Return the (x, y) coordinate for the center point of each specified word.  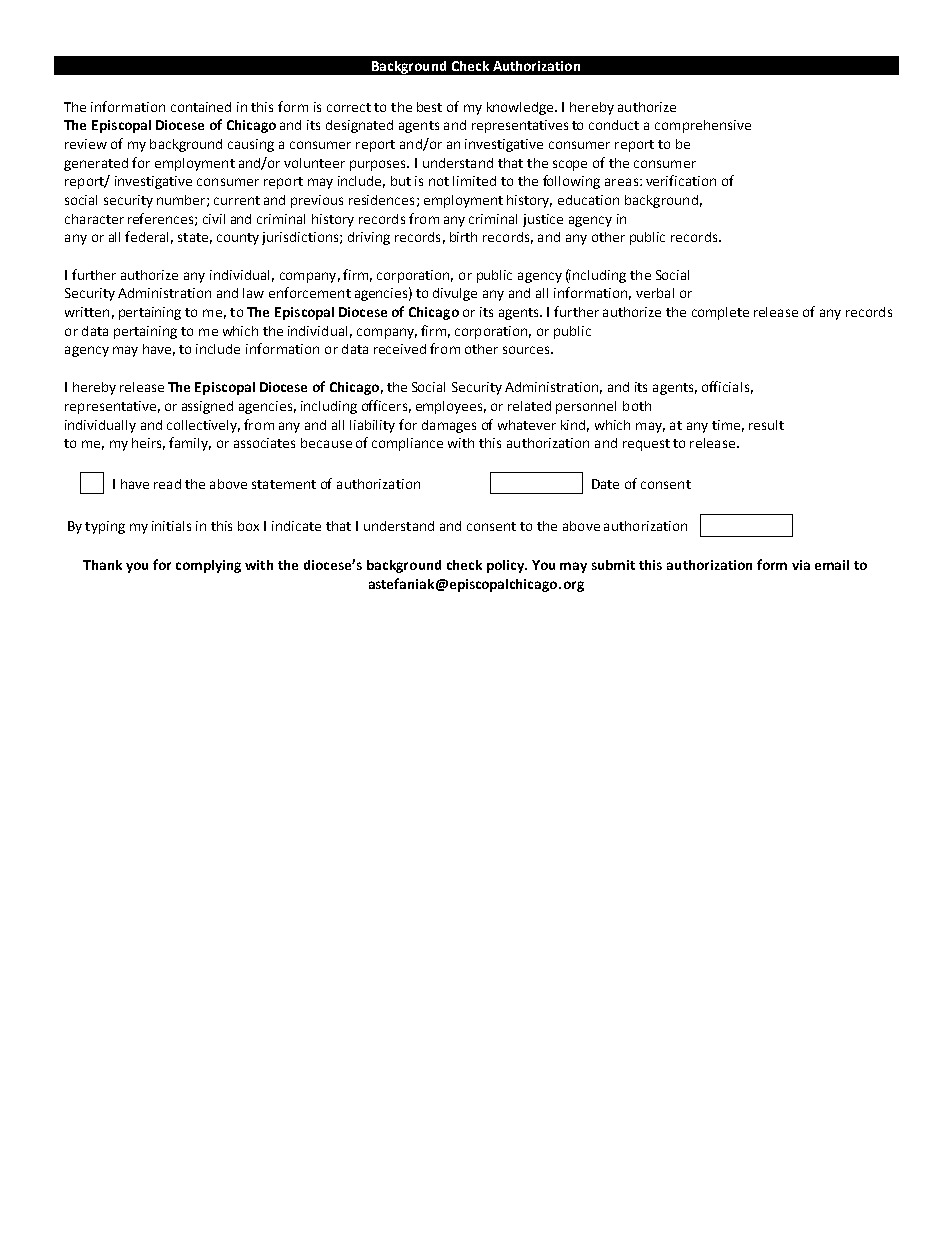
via (801, 565)
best (429, 107)
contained (201, 107)
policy (507, 566)
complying (208, 566)
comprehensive (703, 126)
